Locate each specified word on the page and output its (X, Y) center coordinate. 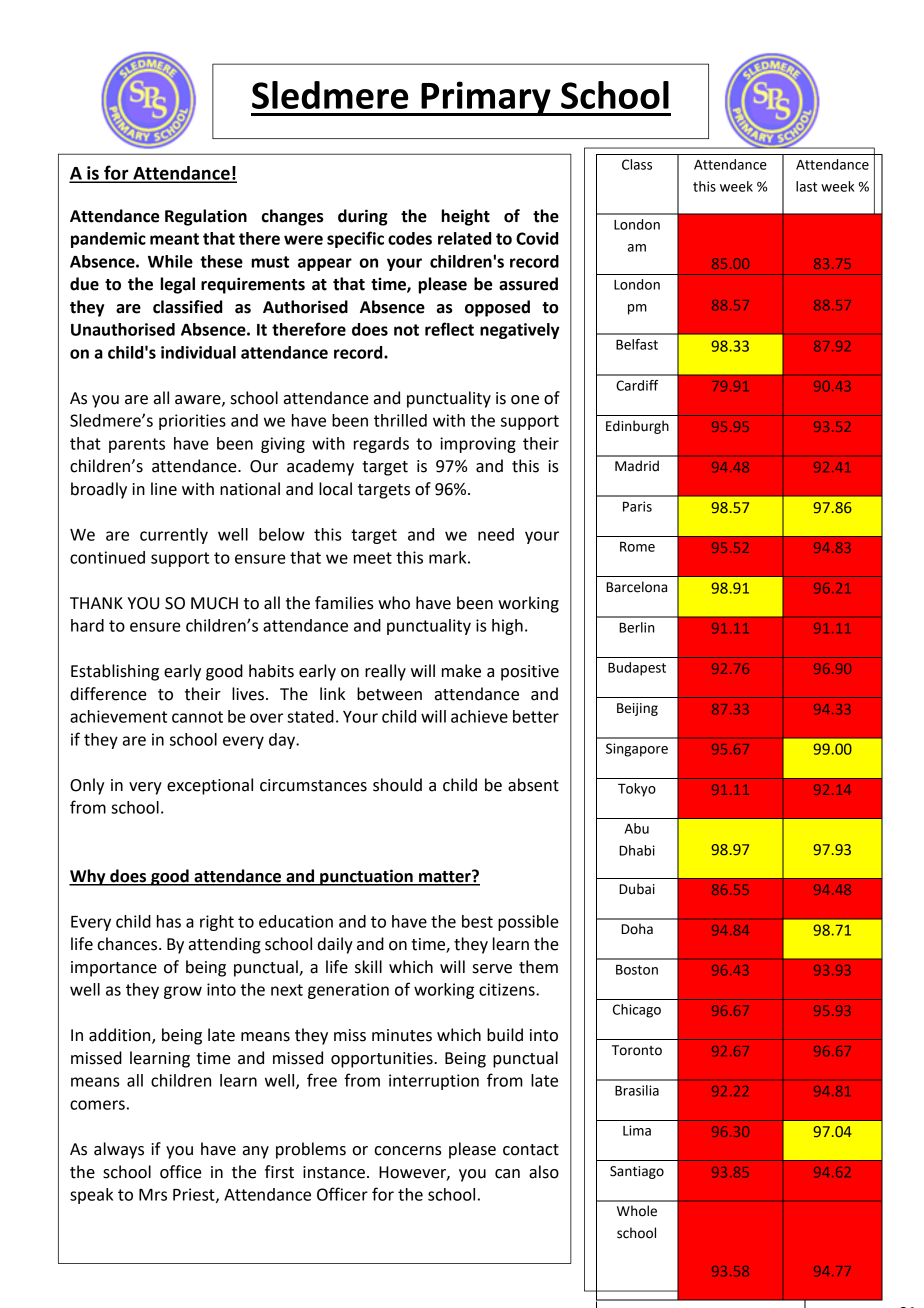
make (461, 671)
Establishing (115, 672)
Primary (486, 98)
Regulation (206, 217)
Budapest (637, 669)
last (806, 186)
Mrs (153, 1195)
